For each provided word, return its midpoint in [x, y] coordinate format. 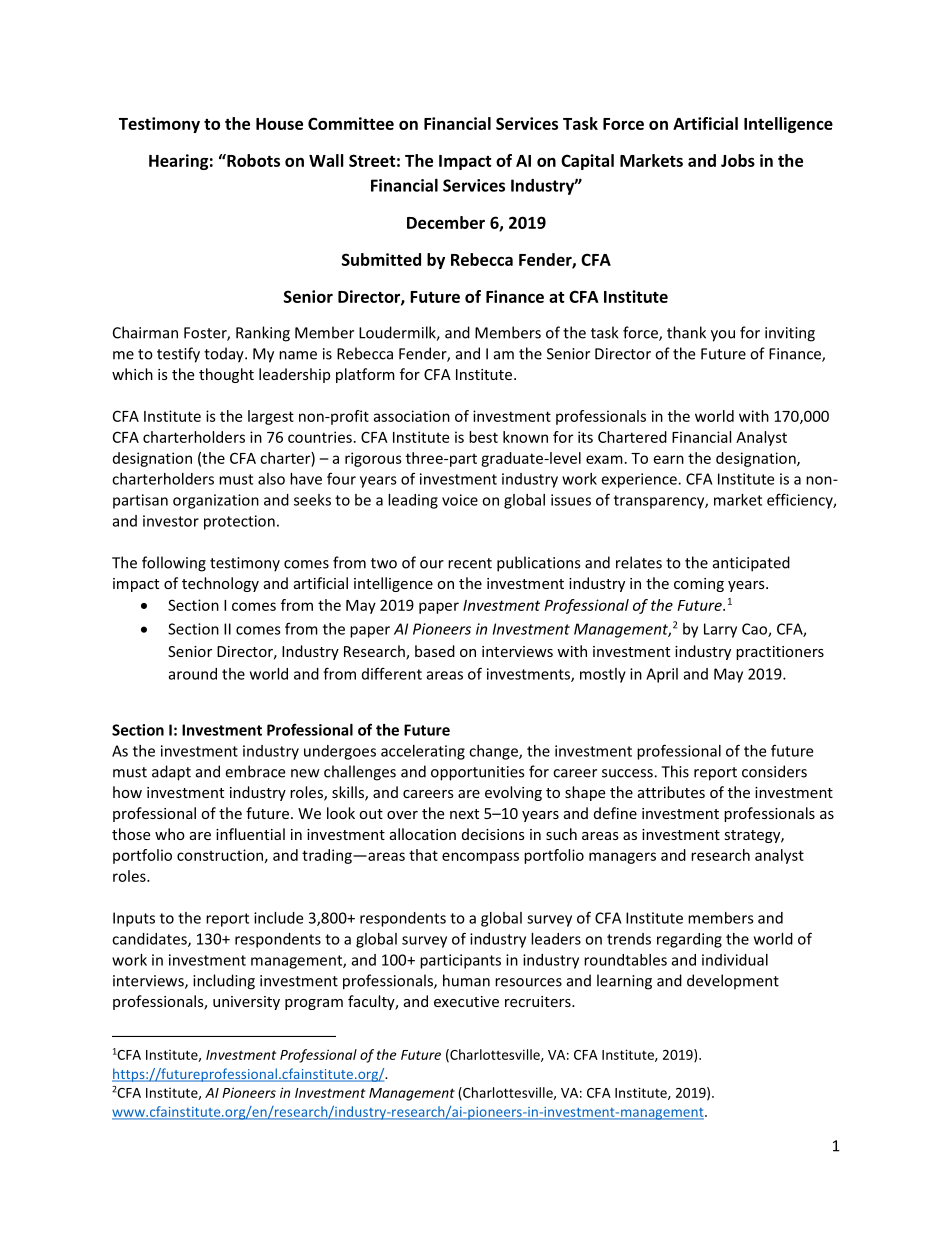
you [723, 336]
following [174, 564]
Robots [252, 160]
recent [470, 563]
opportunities [477, 773]
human [466, 980]
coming [699, 585]
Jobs [738, 160]
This [675, 771]
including [224, 982]
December [446, 222]
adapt [171, 773]
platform [365, 375]
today [225, 355]
